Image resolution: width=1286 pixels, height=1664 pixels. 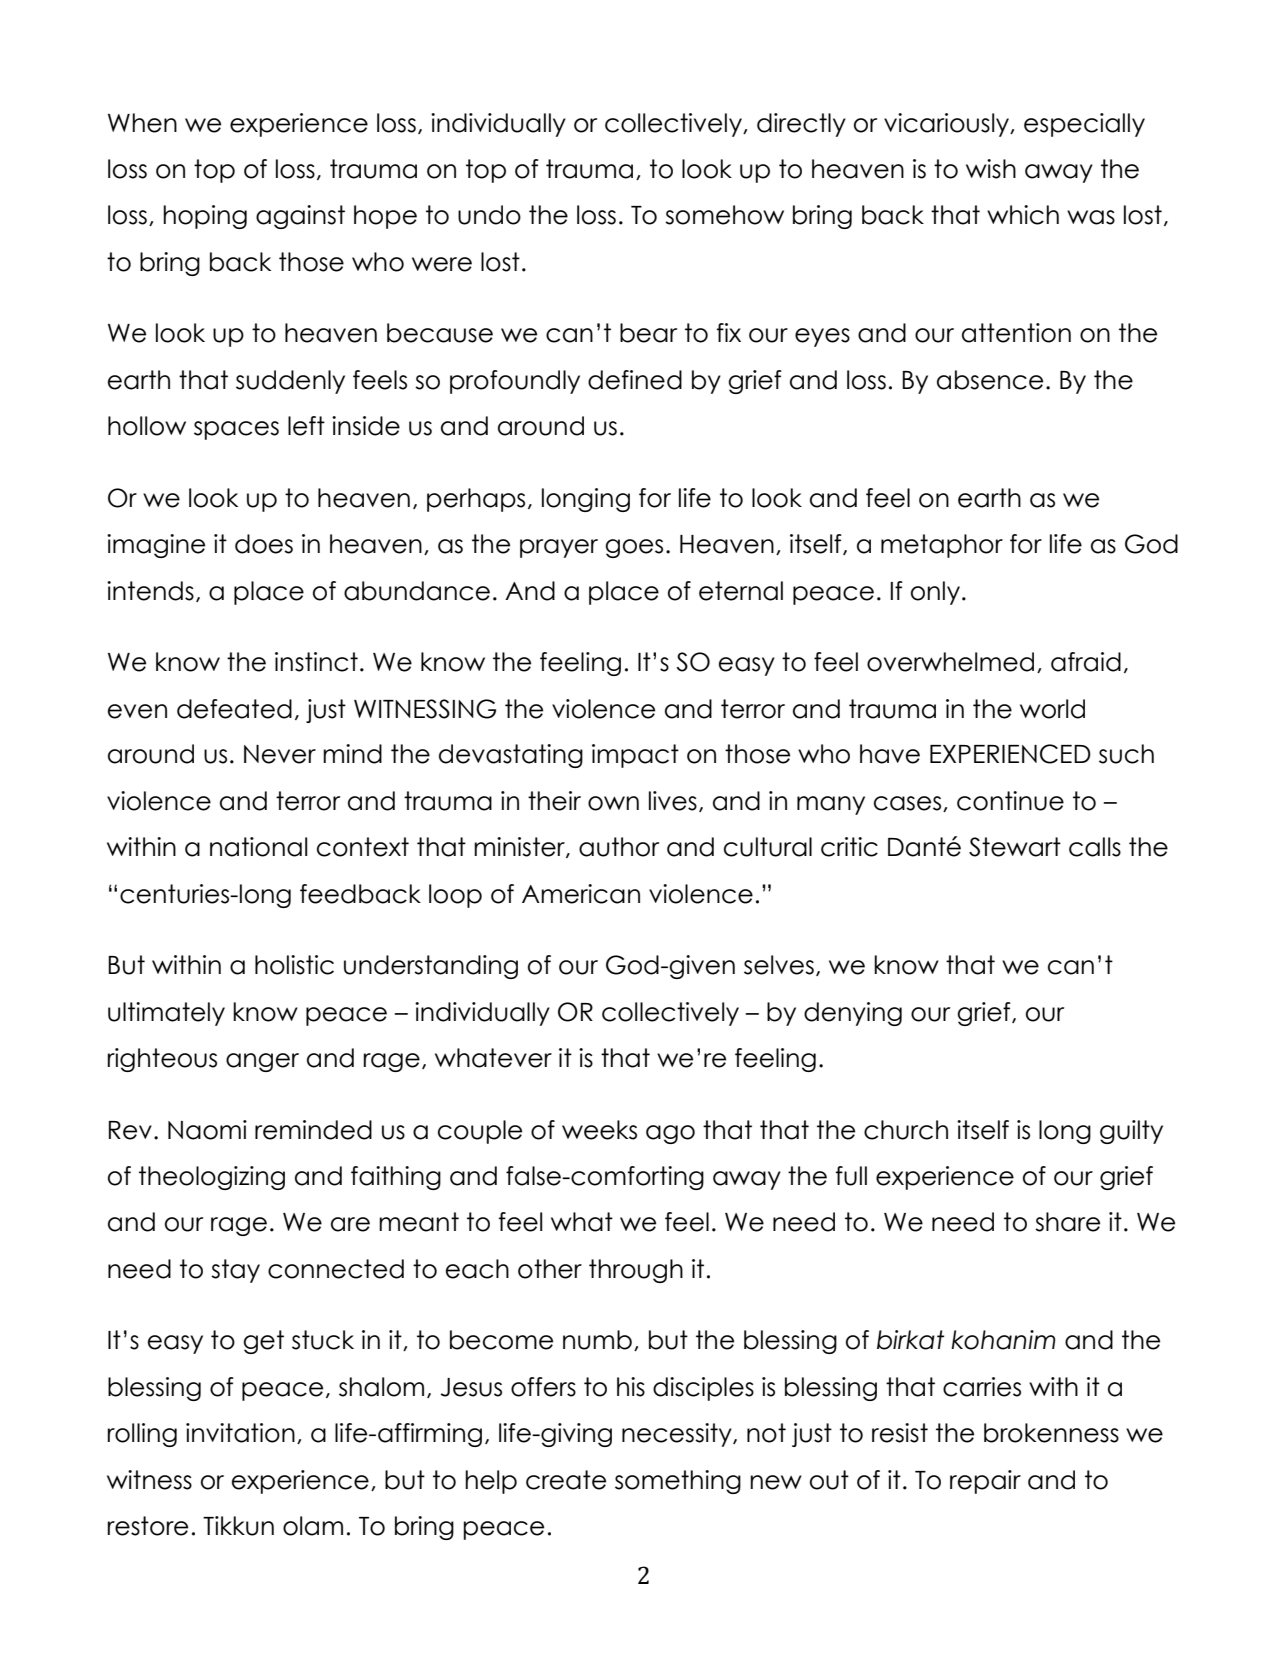 What do you see at coordinates (1015, 847) in the screenshot?
I see `Stewart` at bounding box center [1015, 847].
